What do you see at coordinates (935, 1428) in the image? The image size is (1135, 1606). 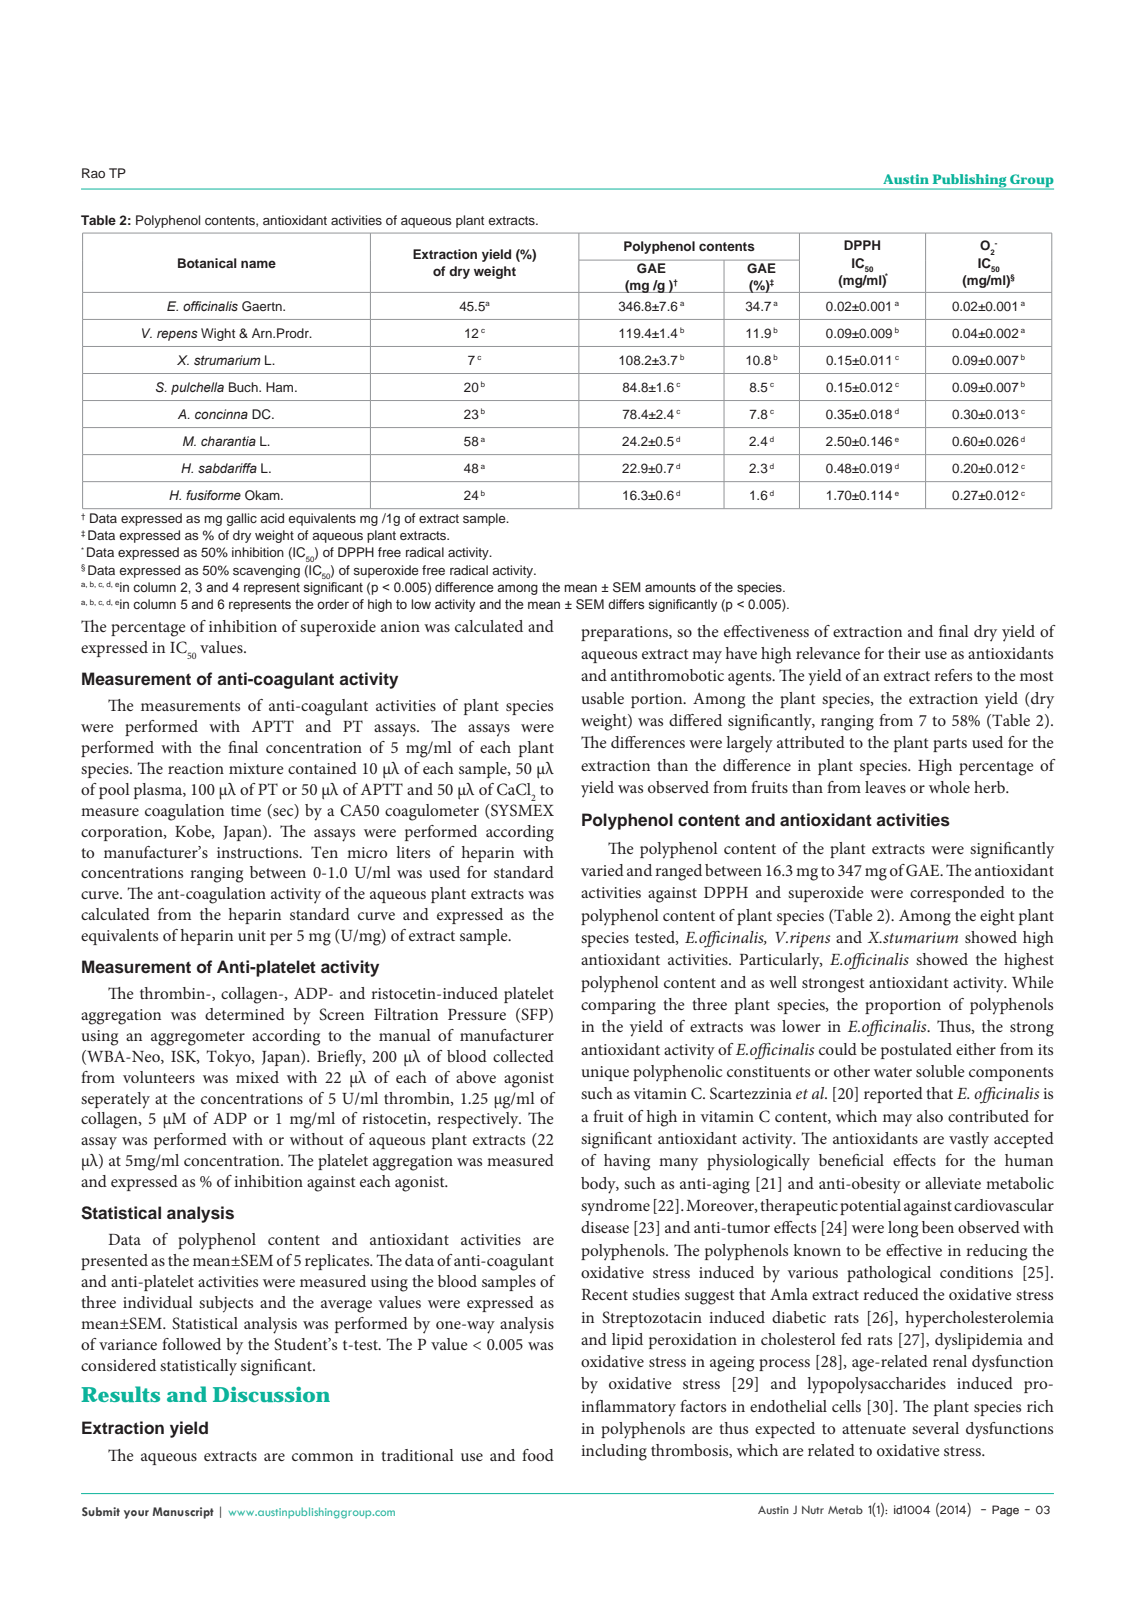 I see `several` at bounding box center [935, 1428].
